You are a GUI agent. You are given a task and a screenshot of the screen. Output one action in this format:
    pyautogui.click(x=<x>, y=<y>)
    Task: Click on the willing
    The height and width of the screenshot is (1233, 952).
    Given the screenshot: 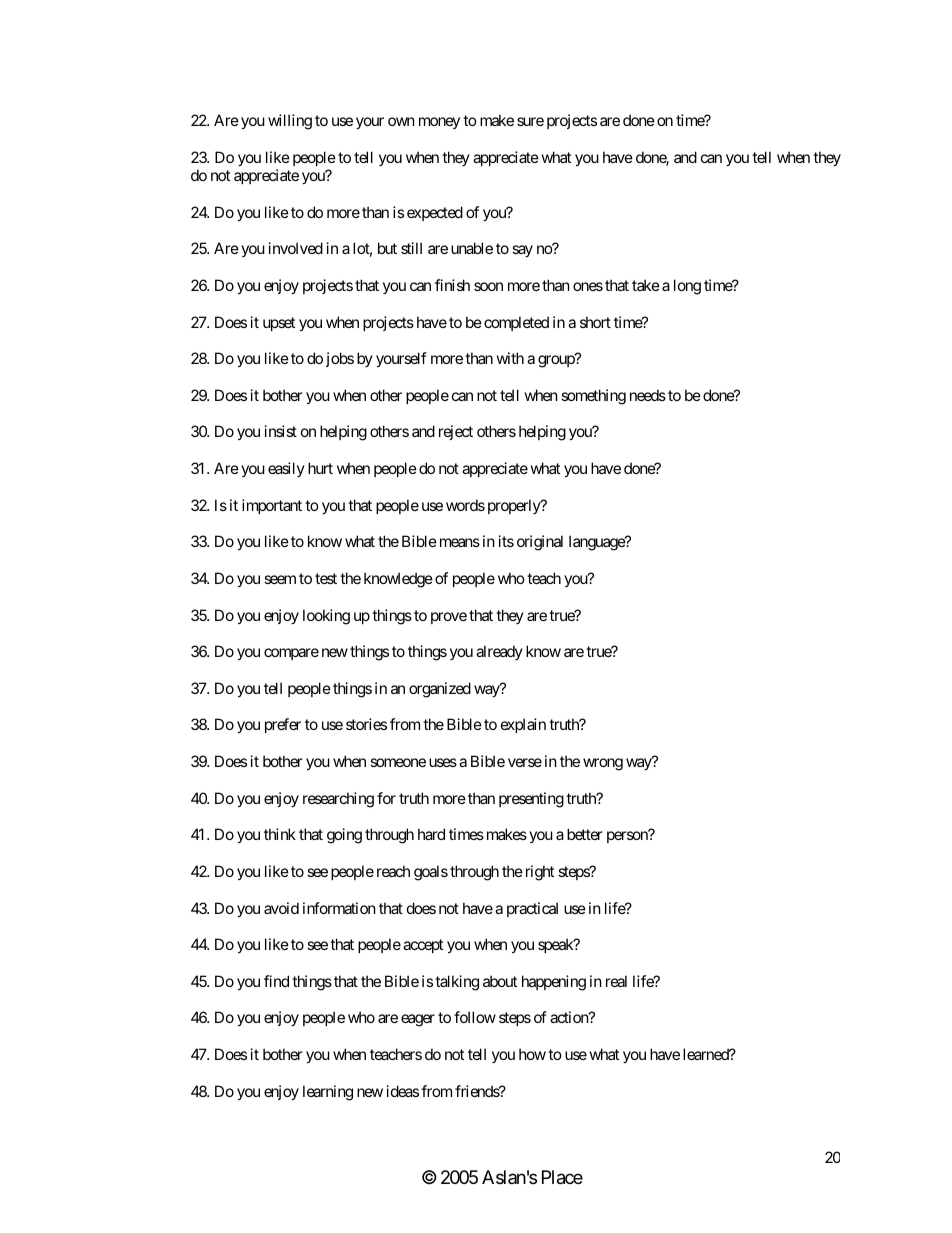 What is the action you would take?
    pyautogui.click(x=290, y=122)
